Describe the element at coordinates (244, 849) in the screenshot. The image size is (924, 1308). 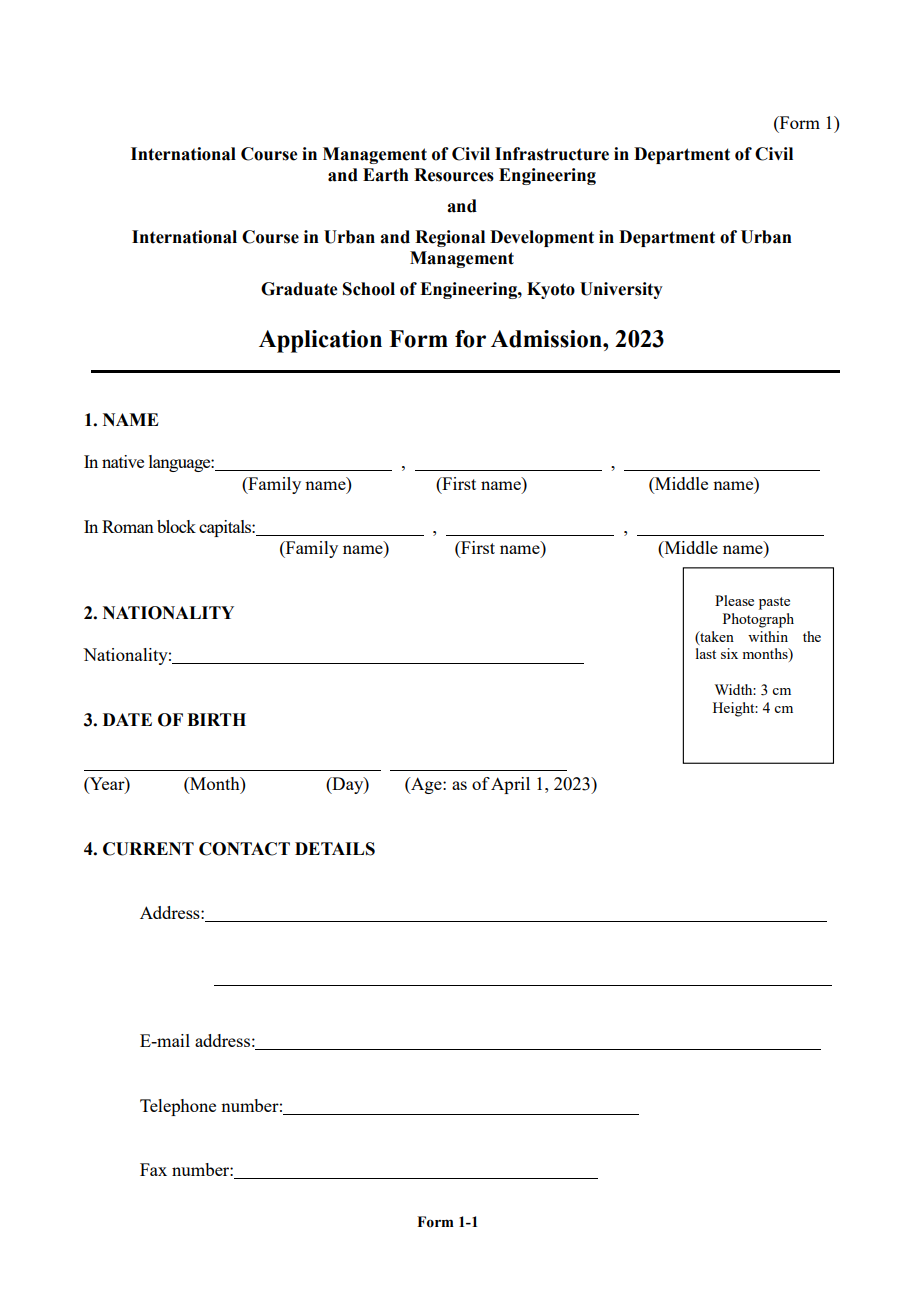
I see `CONTACT` at that location.
